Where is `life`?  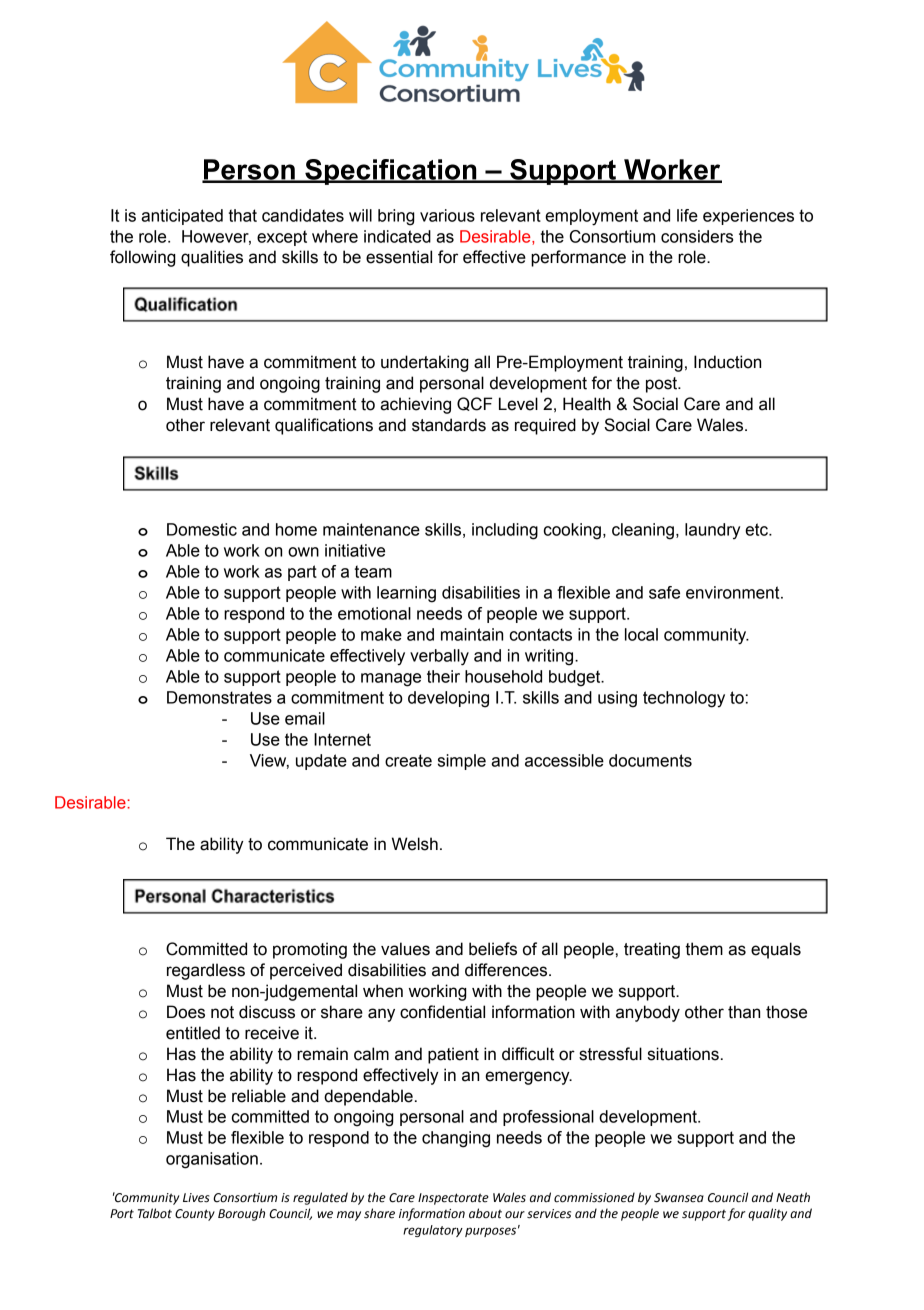 life is located at coordinates (687, 215).
